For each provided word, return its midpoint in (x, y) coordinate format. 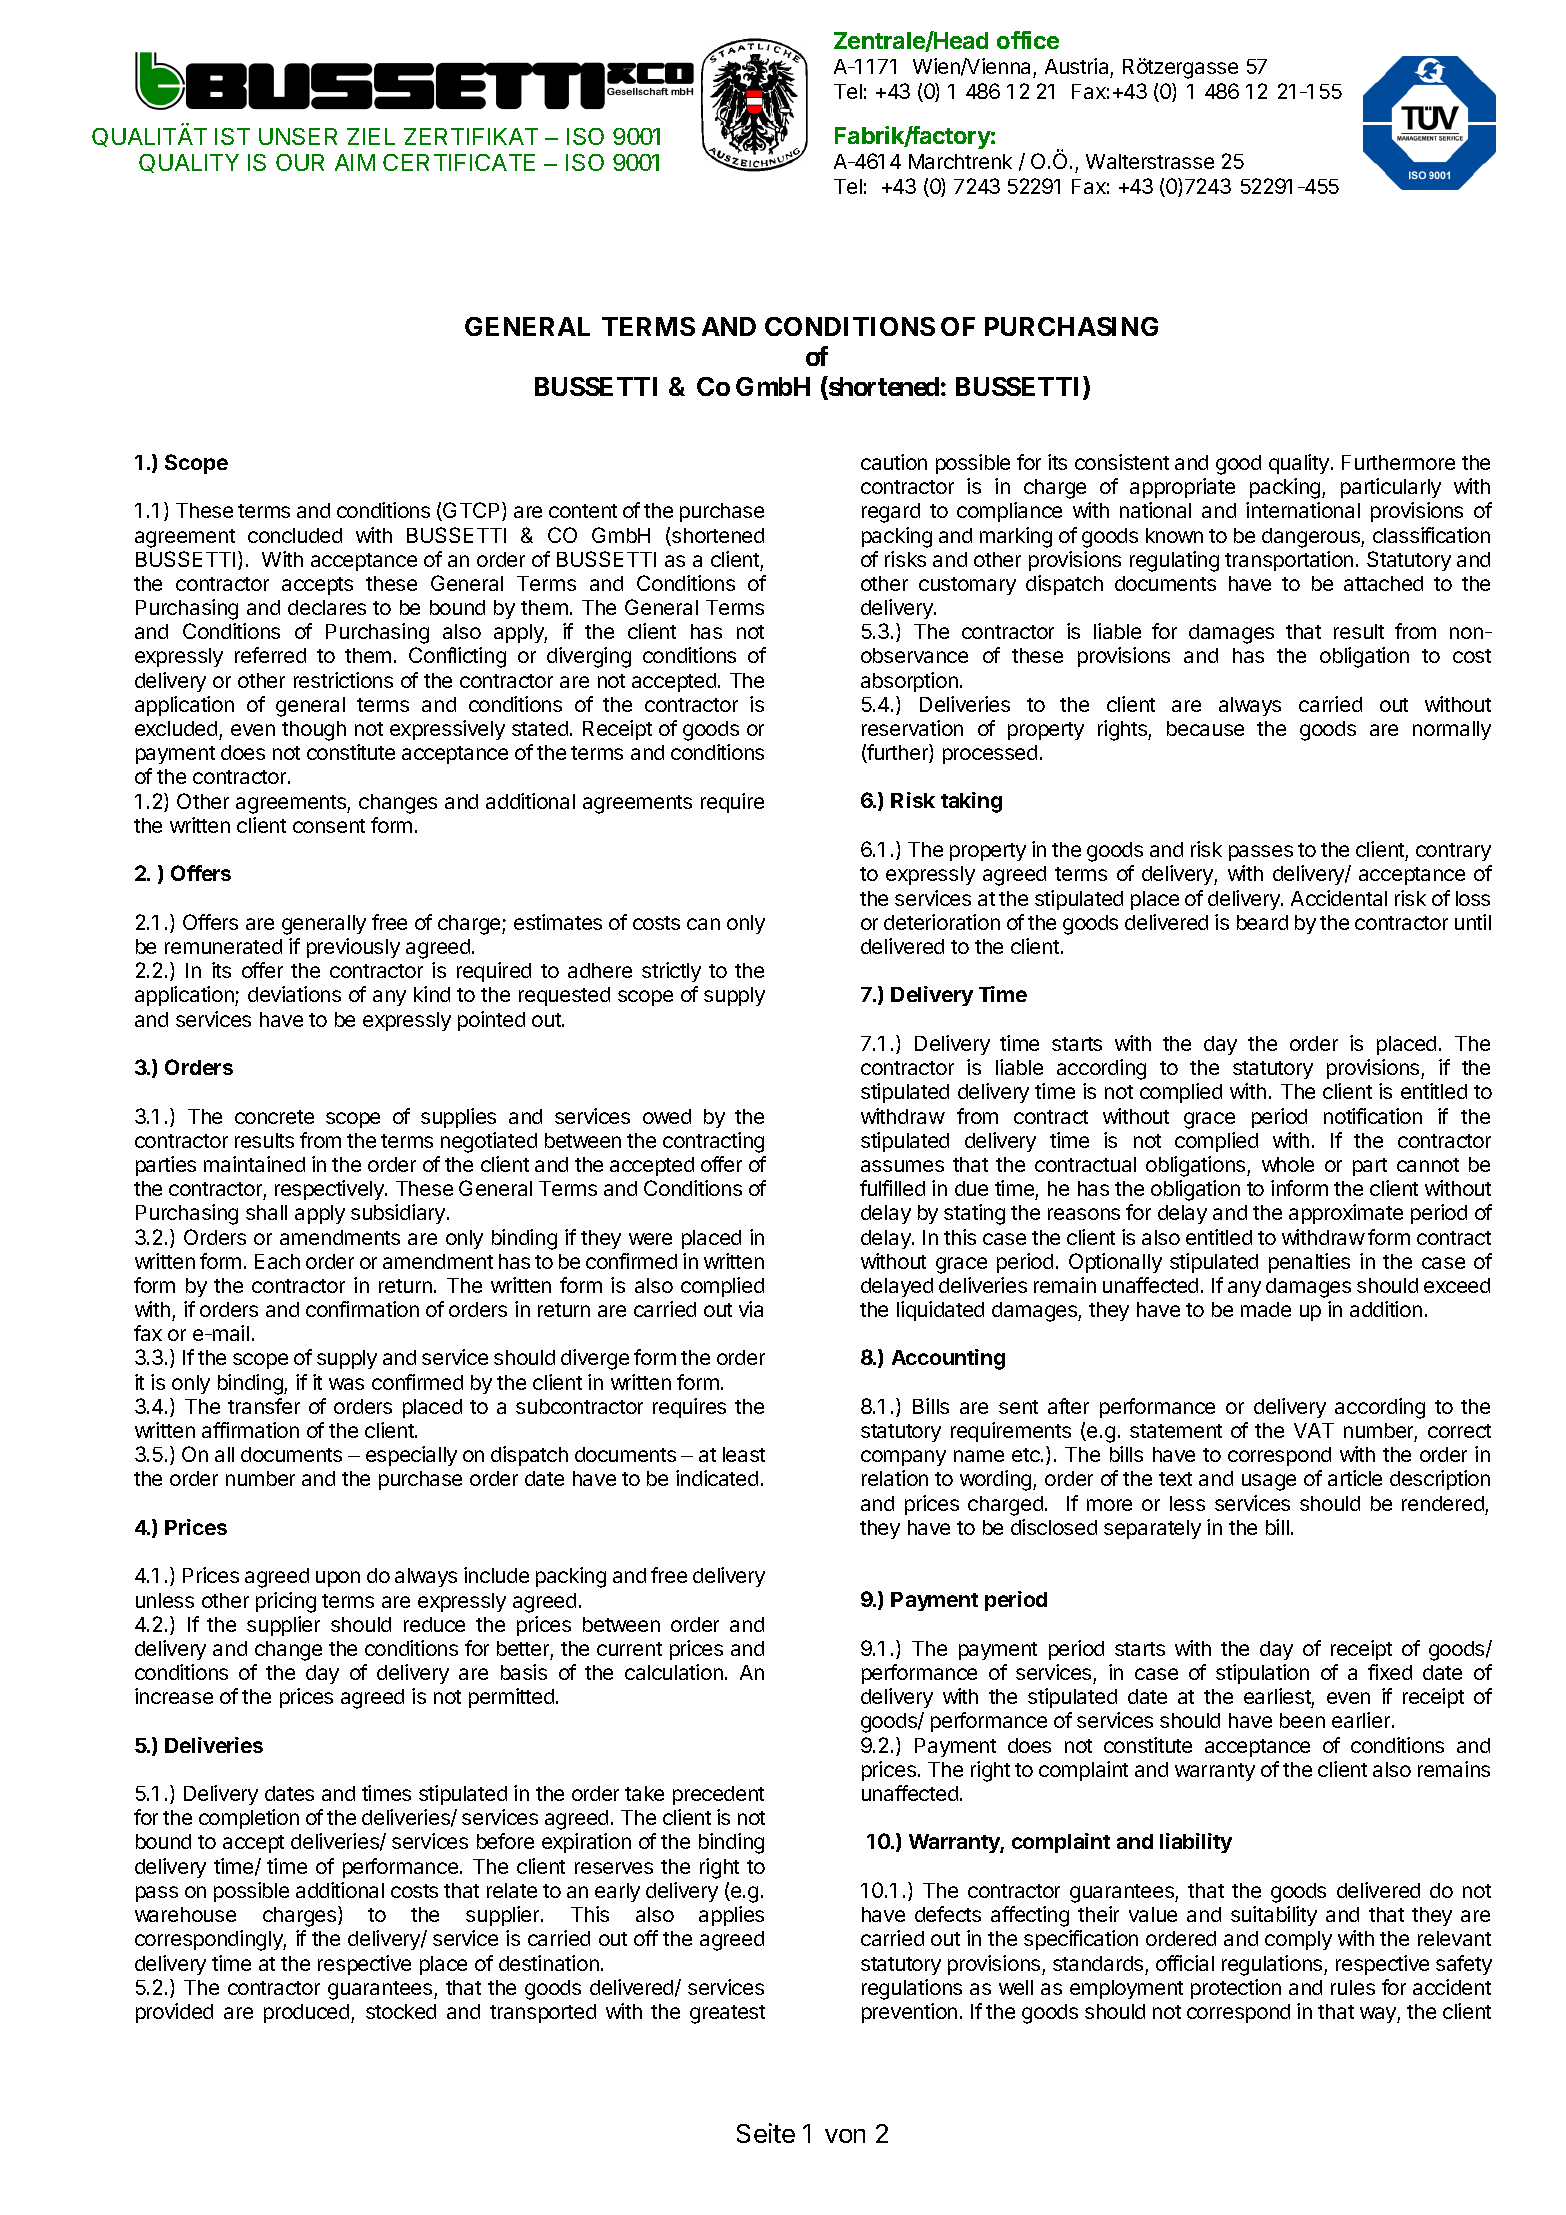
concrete (274, 1117)
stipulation (1262, 1674)
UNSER (298, 136)
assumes (902, 1166)
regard (891, 513)
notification (1373, 1116)
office (1028, 40)
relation (895, 1478)
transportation (1289, 561)
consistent (1122, 462)
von (845, 2136)
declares (327, 607)
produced (308, 2013)
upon (338, 1579)
